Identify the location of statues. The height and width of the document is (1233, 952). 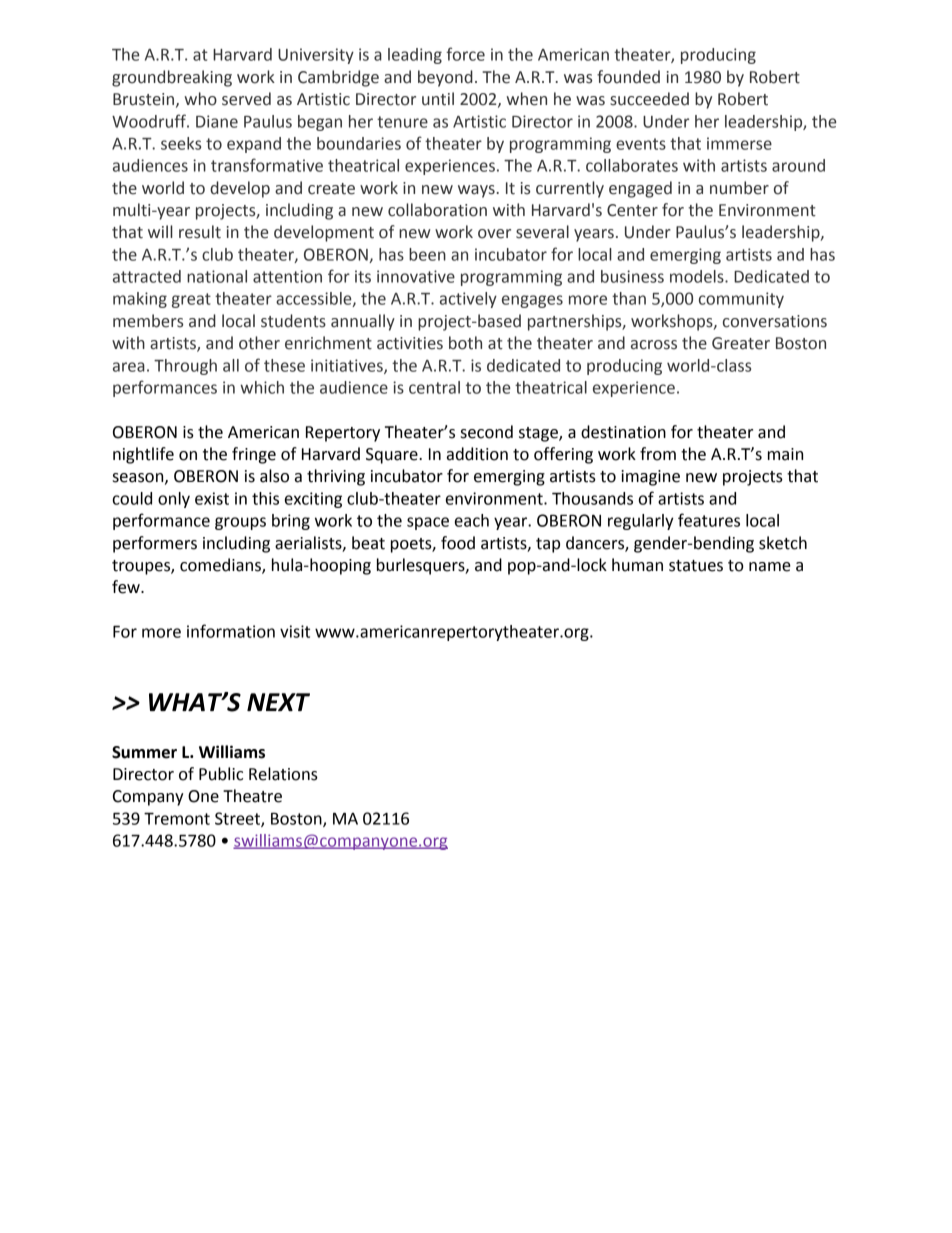
(696, 566).
